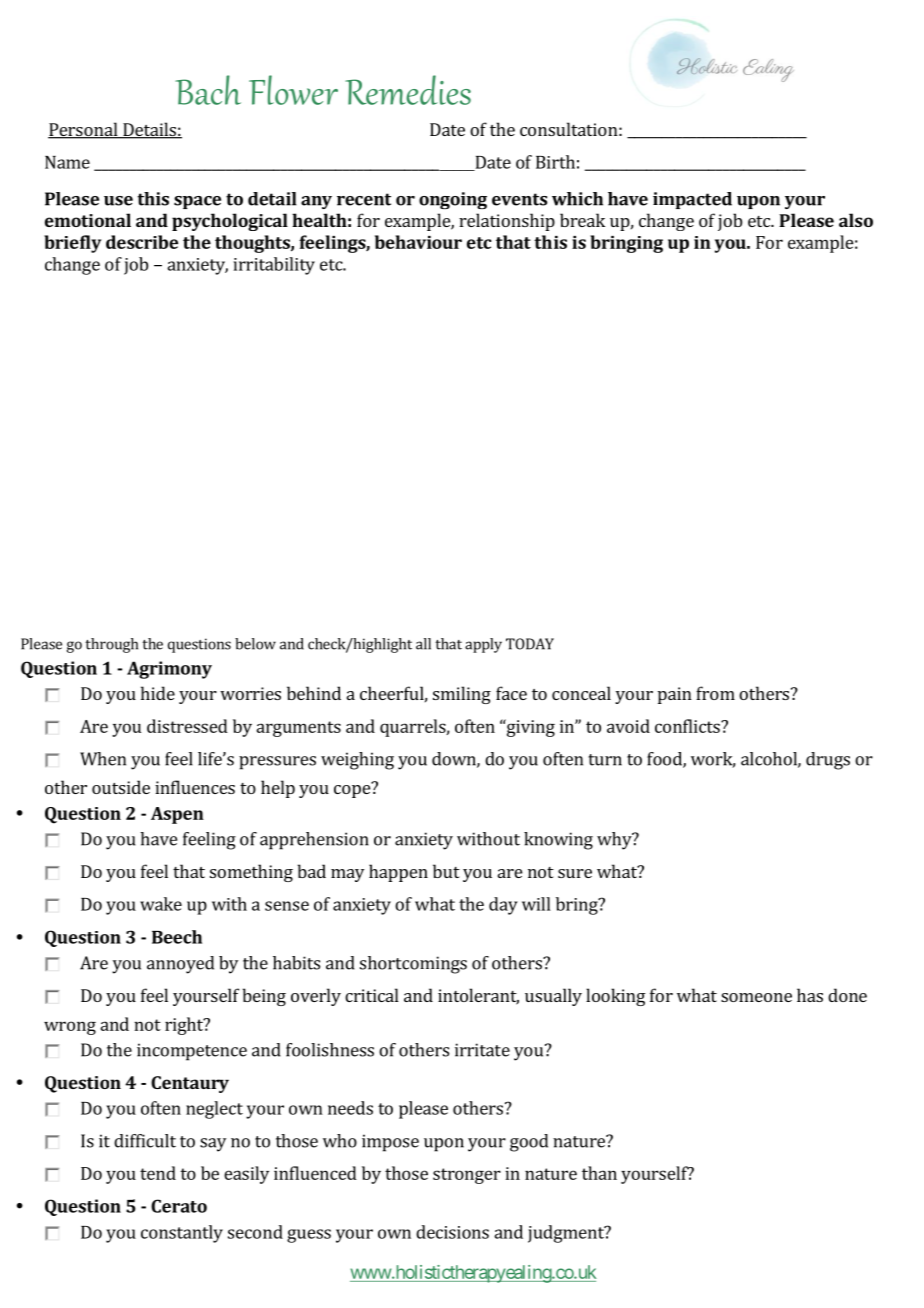 This screenshot has width=924, height=1308. Describe the element at coordinates (483, 645) in the screenshot. I see `apply` at that location.
